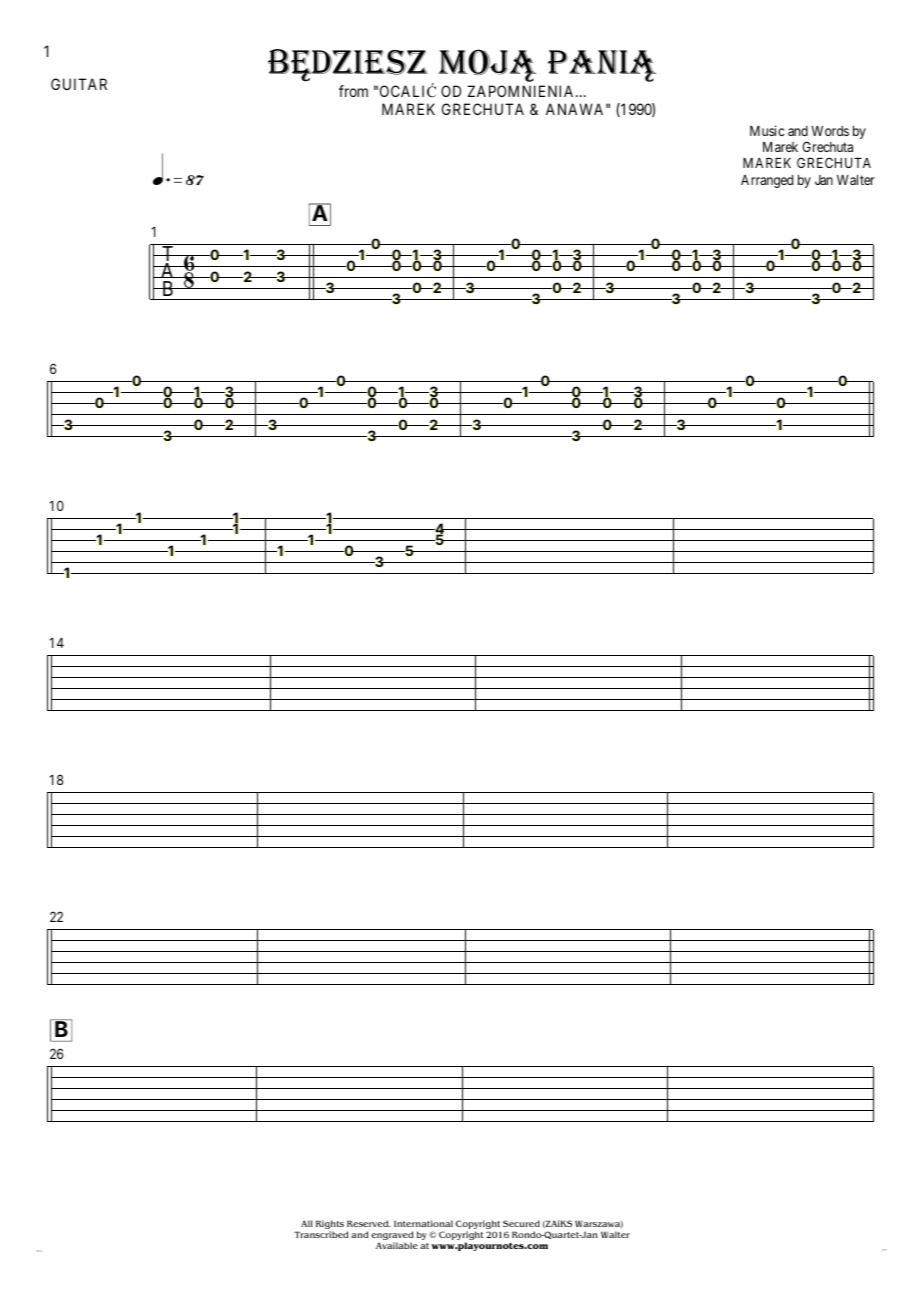 The height and width of the screenshot is (1308, 924). I want to click on Arranged, so click(767, 181).
